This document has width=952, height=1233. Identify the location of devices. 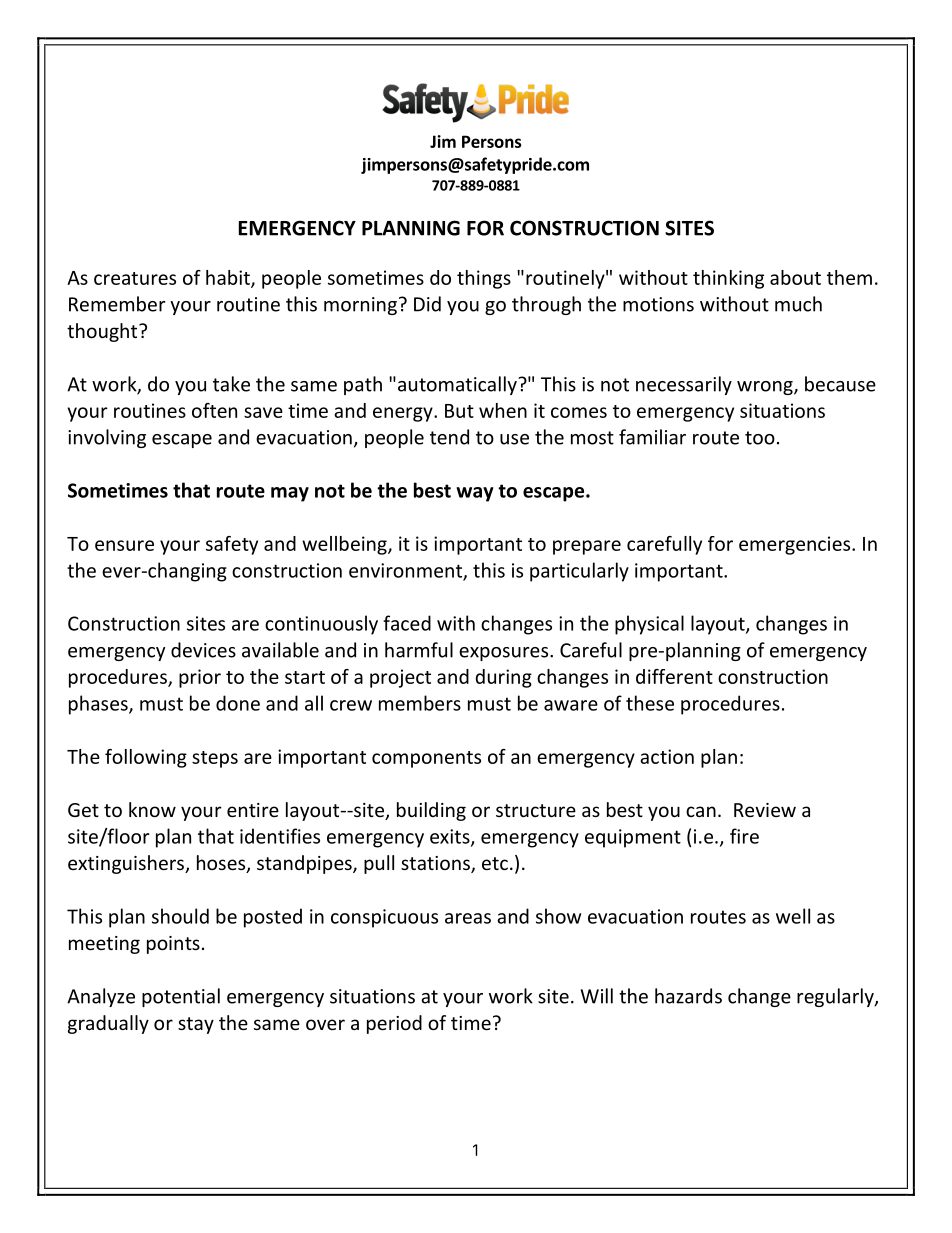
(203, 650).
